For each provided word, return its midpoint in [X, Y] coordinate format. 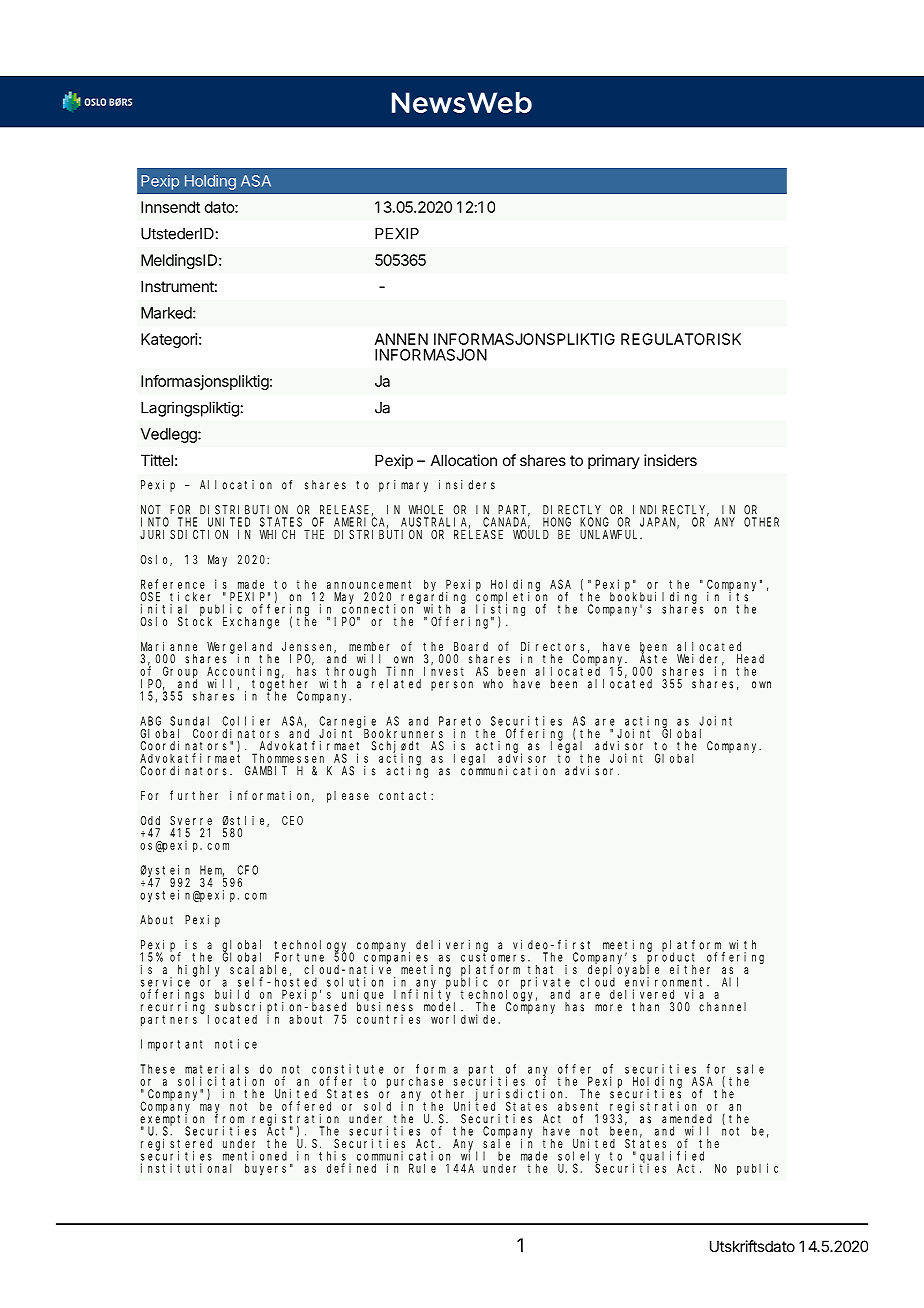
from [229, 1119]
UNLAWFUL [611, 534]
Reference [173, 584]
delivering [452, 947]
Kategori [169, 340]
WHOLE [426, 510]
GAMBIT [266, 771]
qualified [672, 1158]
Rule [422, 1168]
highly [198, 971]
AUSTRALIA [435, 523]
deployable [623, 971]
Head [750, 659]
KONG [594, 522]
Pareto [460, 721]
